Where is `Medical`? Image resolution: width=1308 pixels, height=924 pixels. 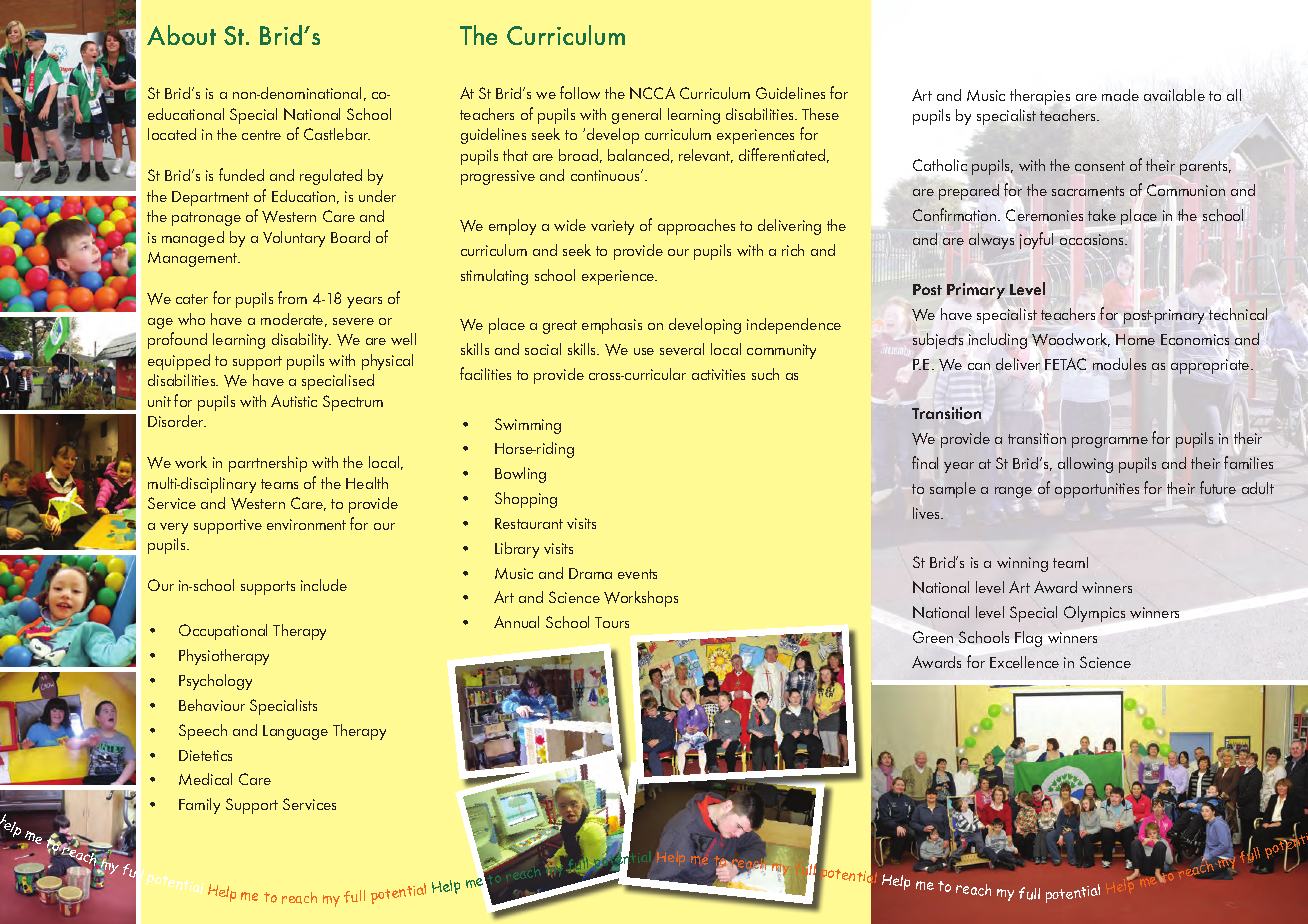
Medical is located at coordinates (205, 779).
